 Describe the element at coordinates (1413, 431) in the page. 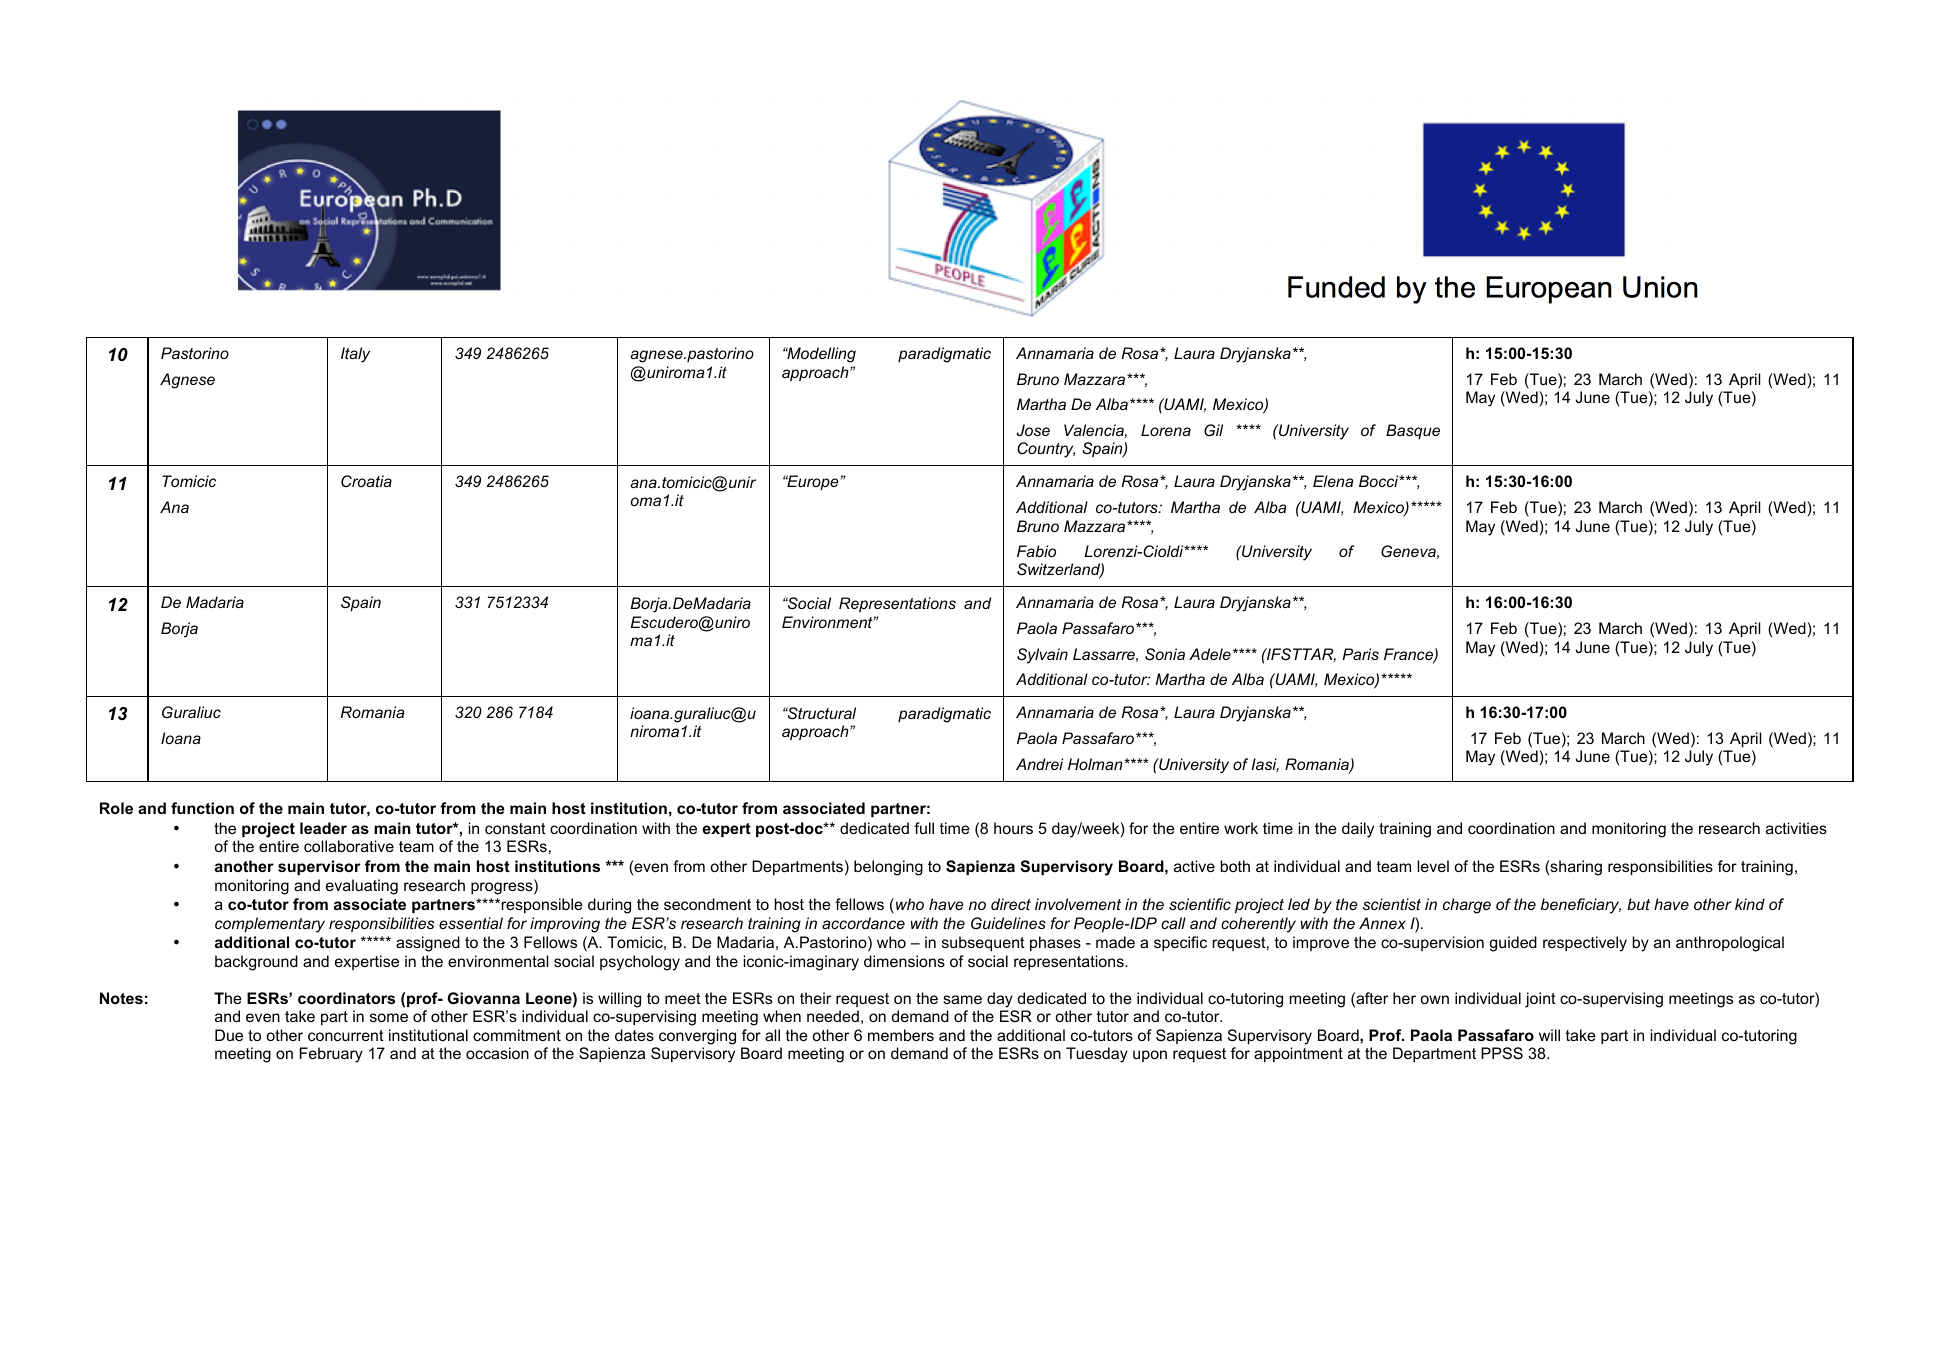

I see `Basque` at that location.
